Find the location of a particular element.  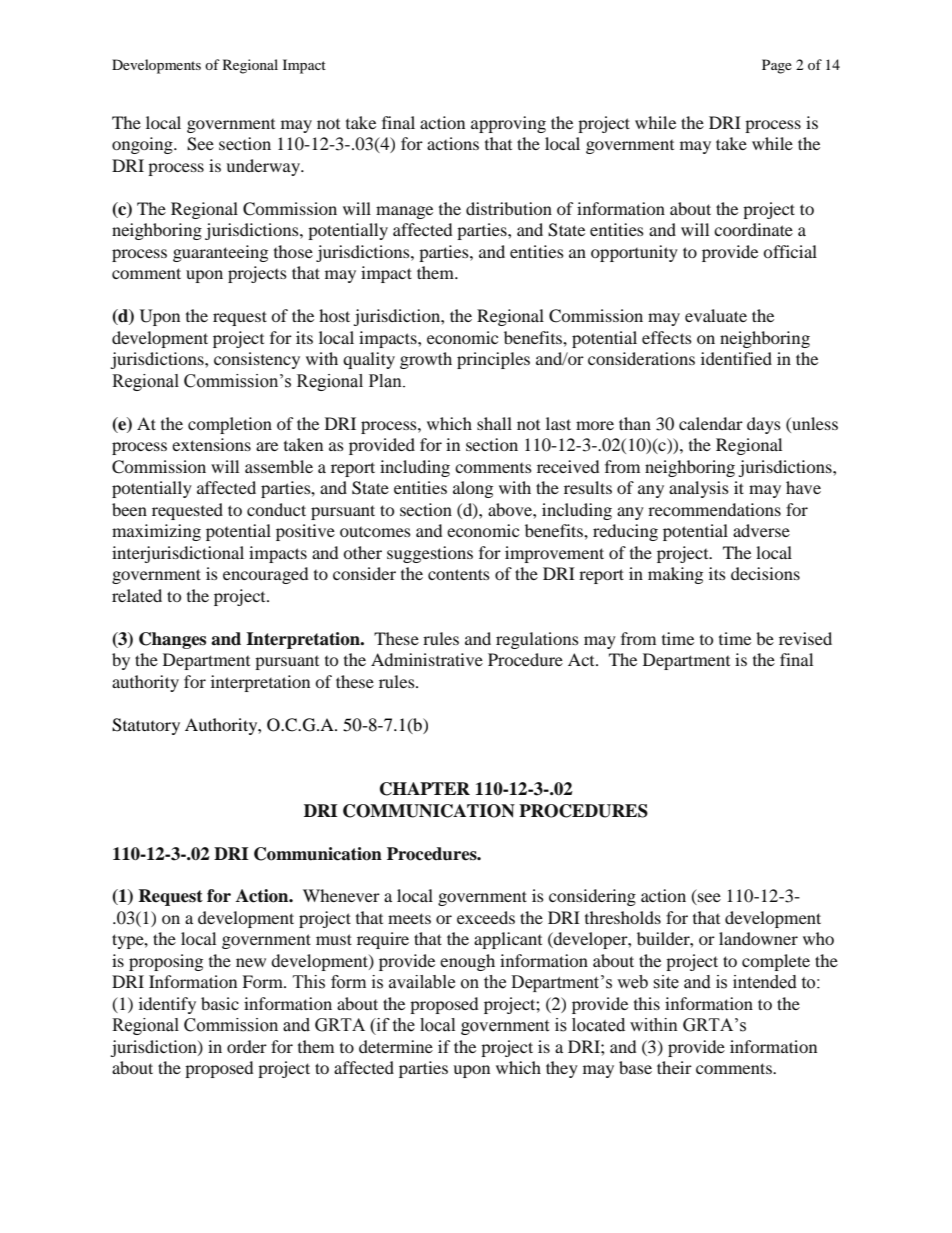

ongoing is located at coordinates (143, 145).
